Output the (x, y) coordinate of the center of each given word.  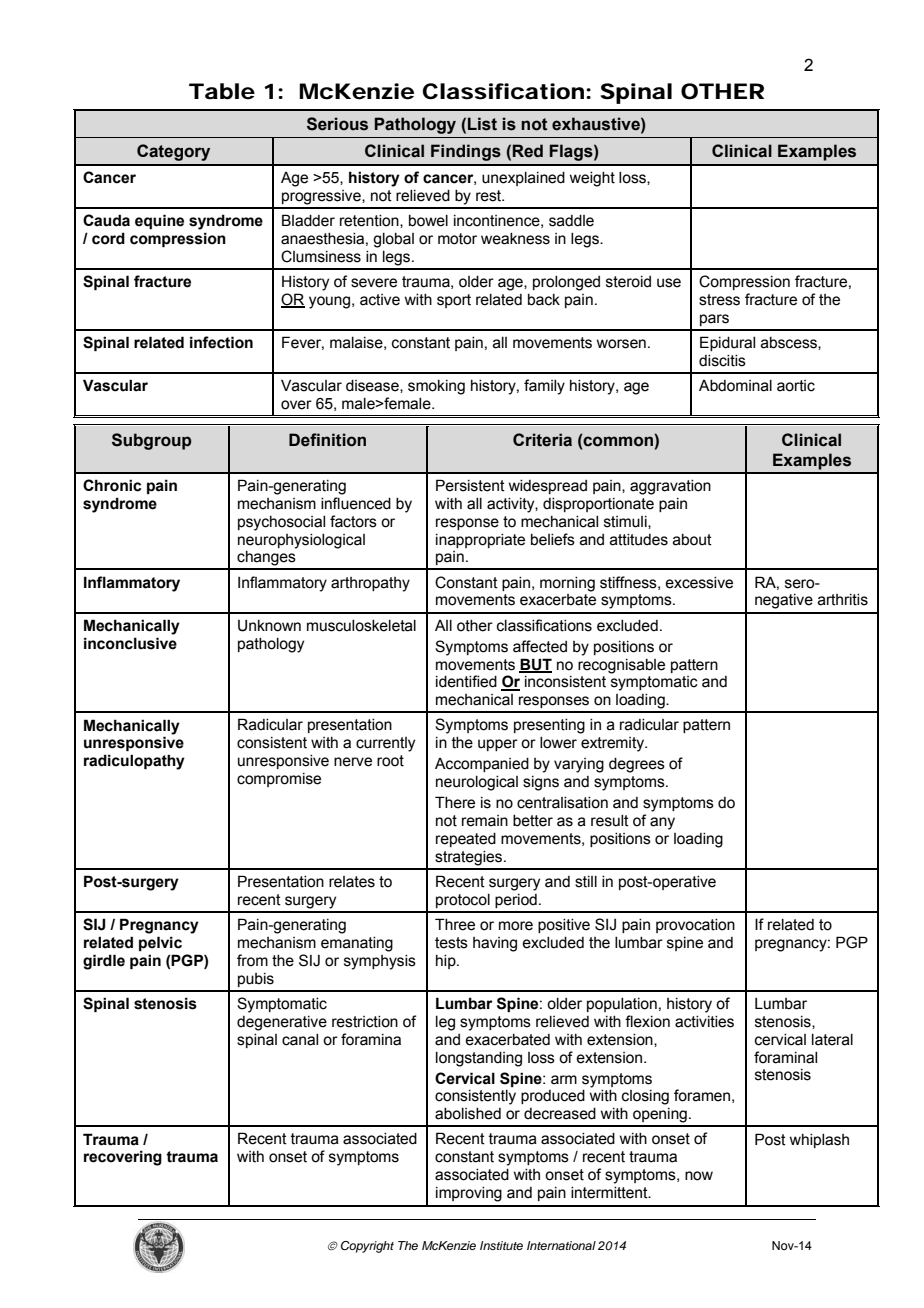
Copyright (367, 1247)
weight (592, 179)
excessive (699, 583)
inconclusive (130, 643)
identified (466, 681)
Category (173, 152)
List (482, 124)
